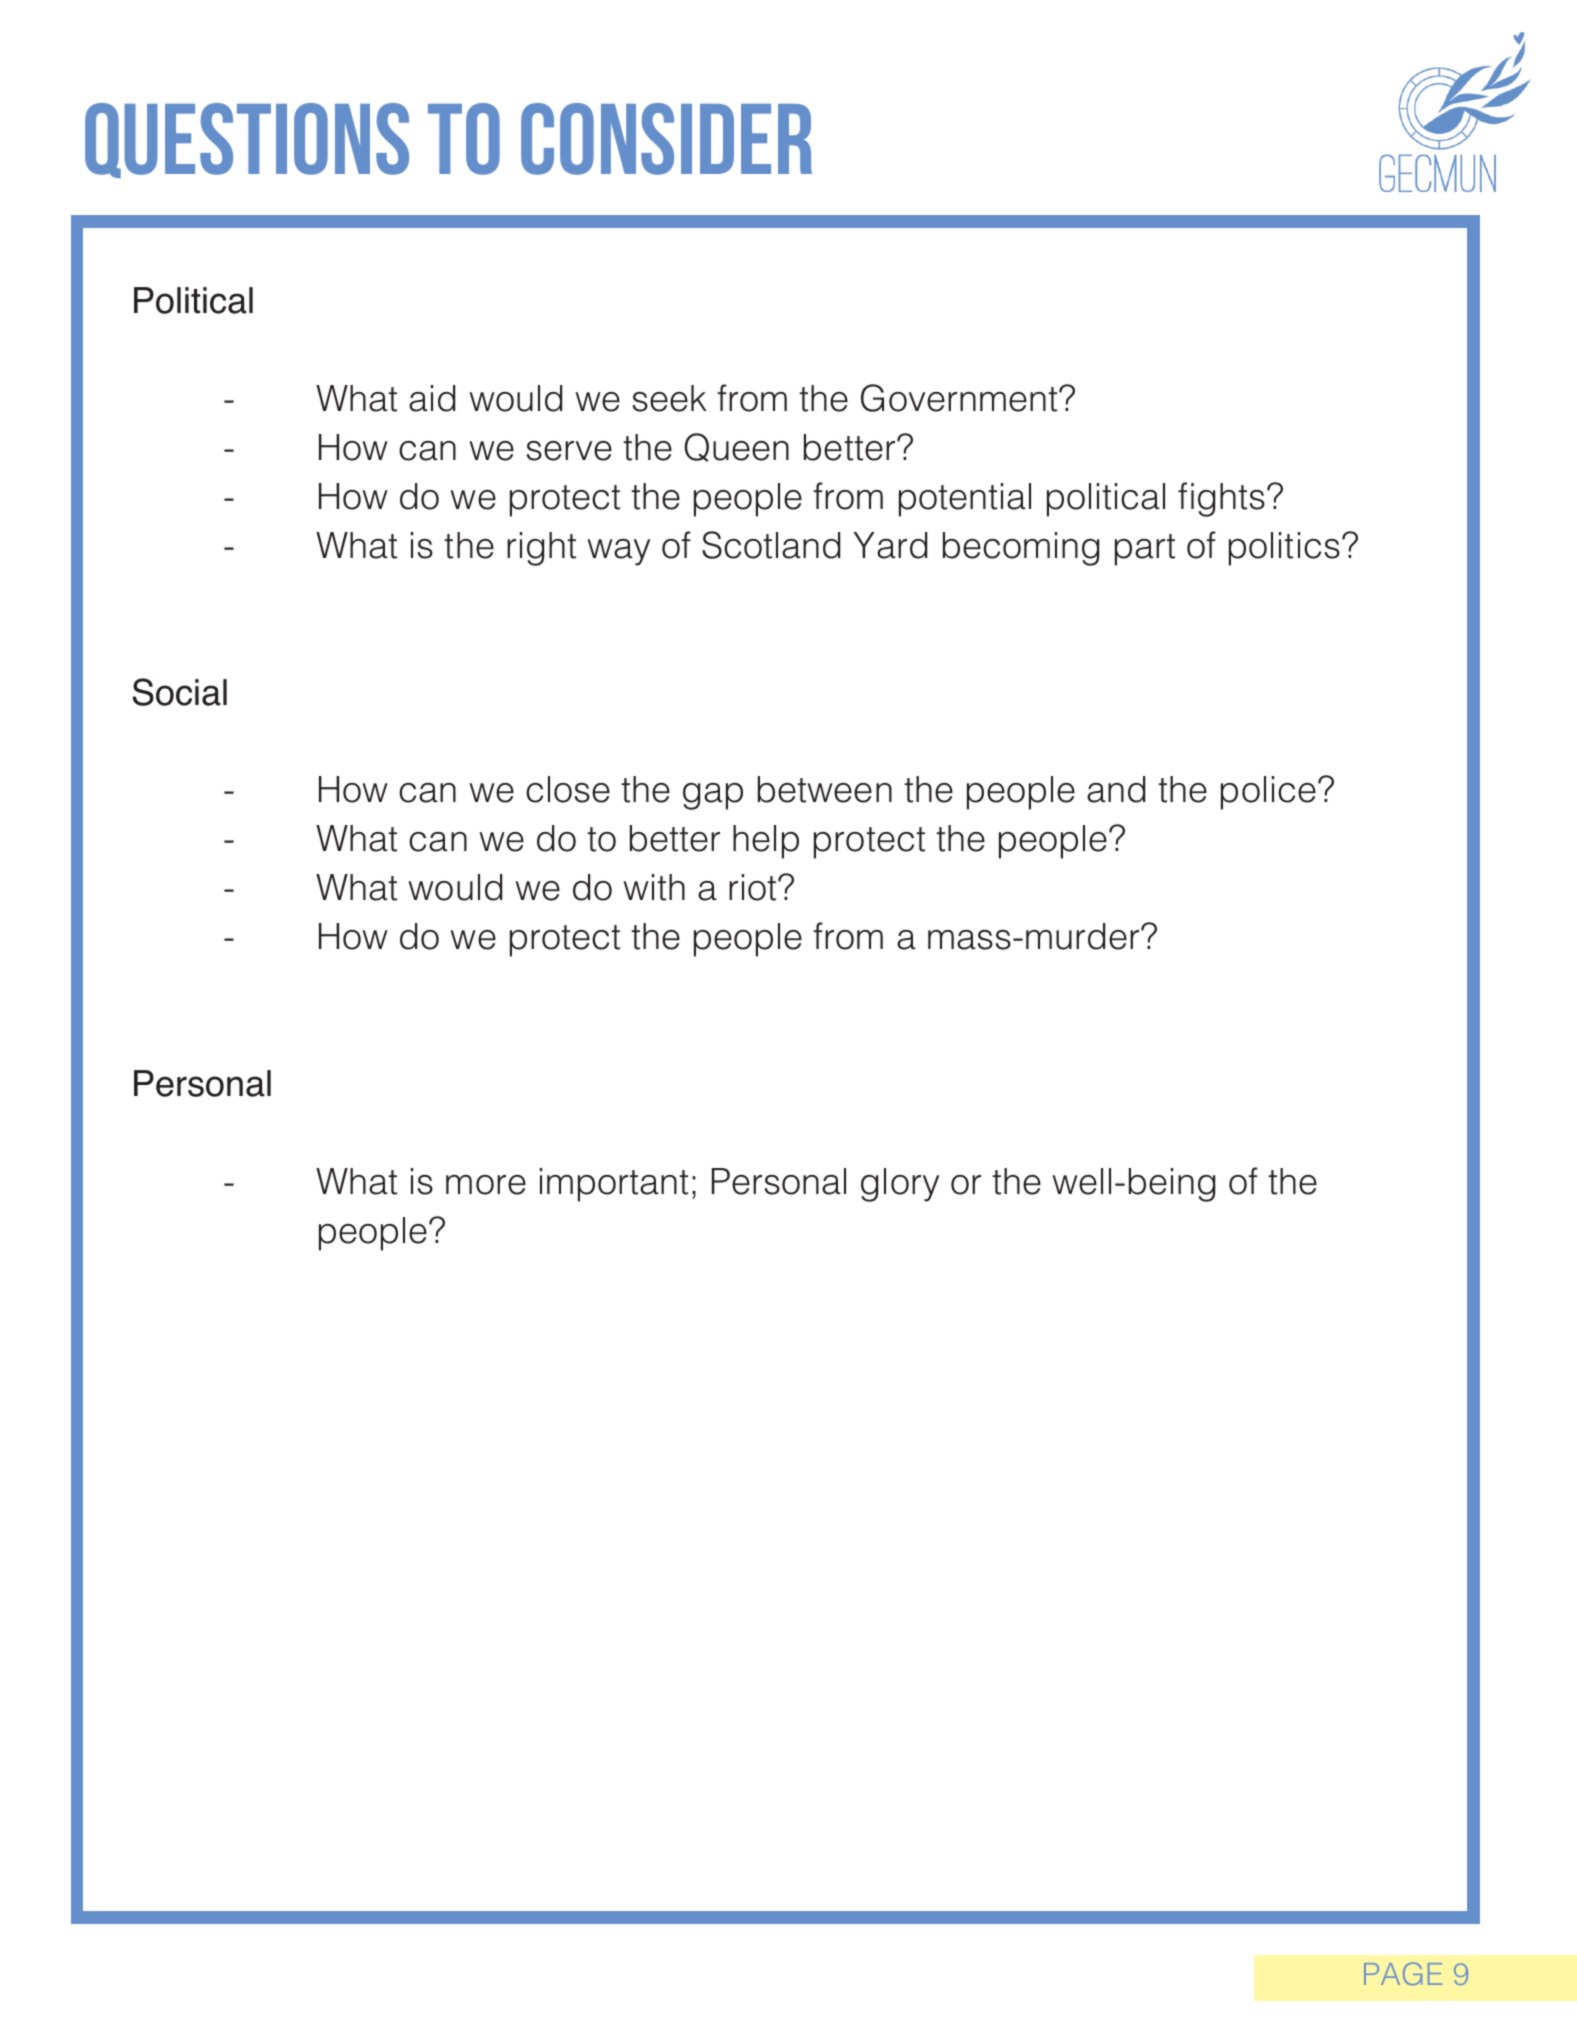 This image has width=1577, height=2041. What do you see at coordinates (614, 1185) in the image?
I see `important` at bounding box center [614, 1185].
